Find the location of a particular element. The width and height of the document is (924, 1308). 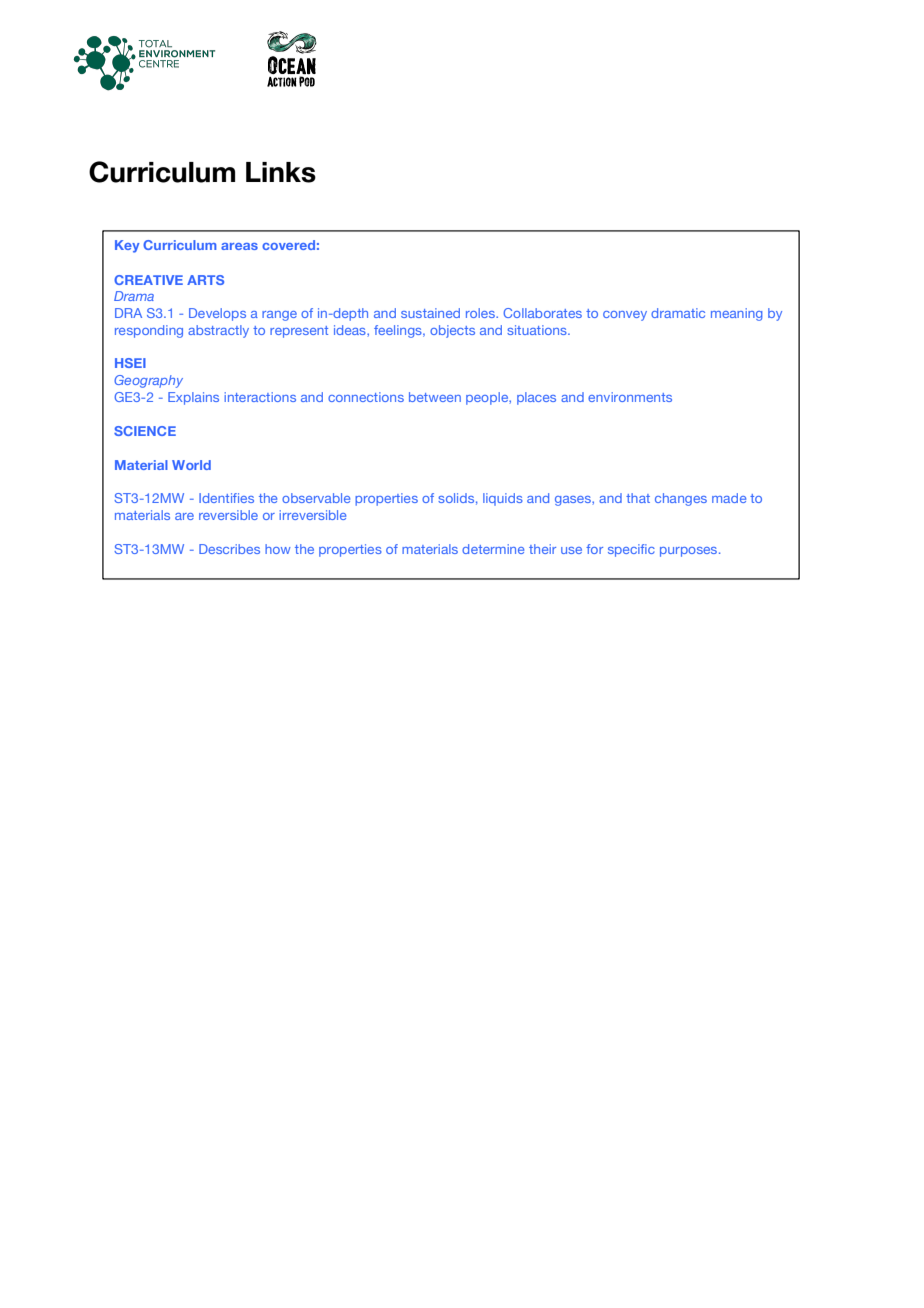

Links is located at coordinates (281, 172).
